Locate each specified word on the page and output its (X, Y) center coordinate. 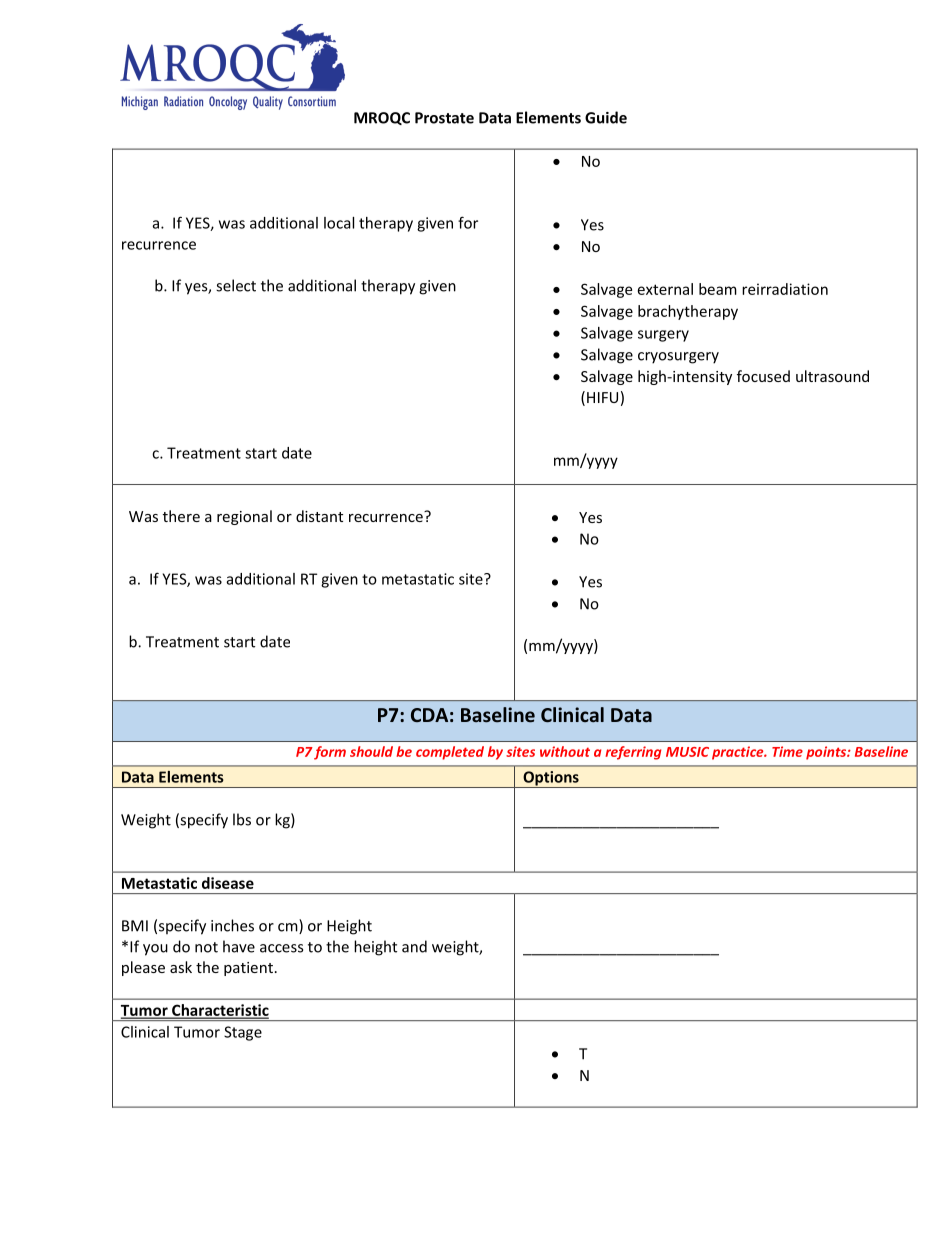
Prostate (444, 118)
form (330, 753)
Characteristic (219, 1011)
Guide (606, 117)
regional (244, 517)
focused (763, 376)
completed (450, 753)
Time (787, 751)
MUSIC (687, 752)
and (414, 946)
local (339, 223)
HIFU (602, 397)
